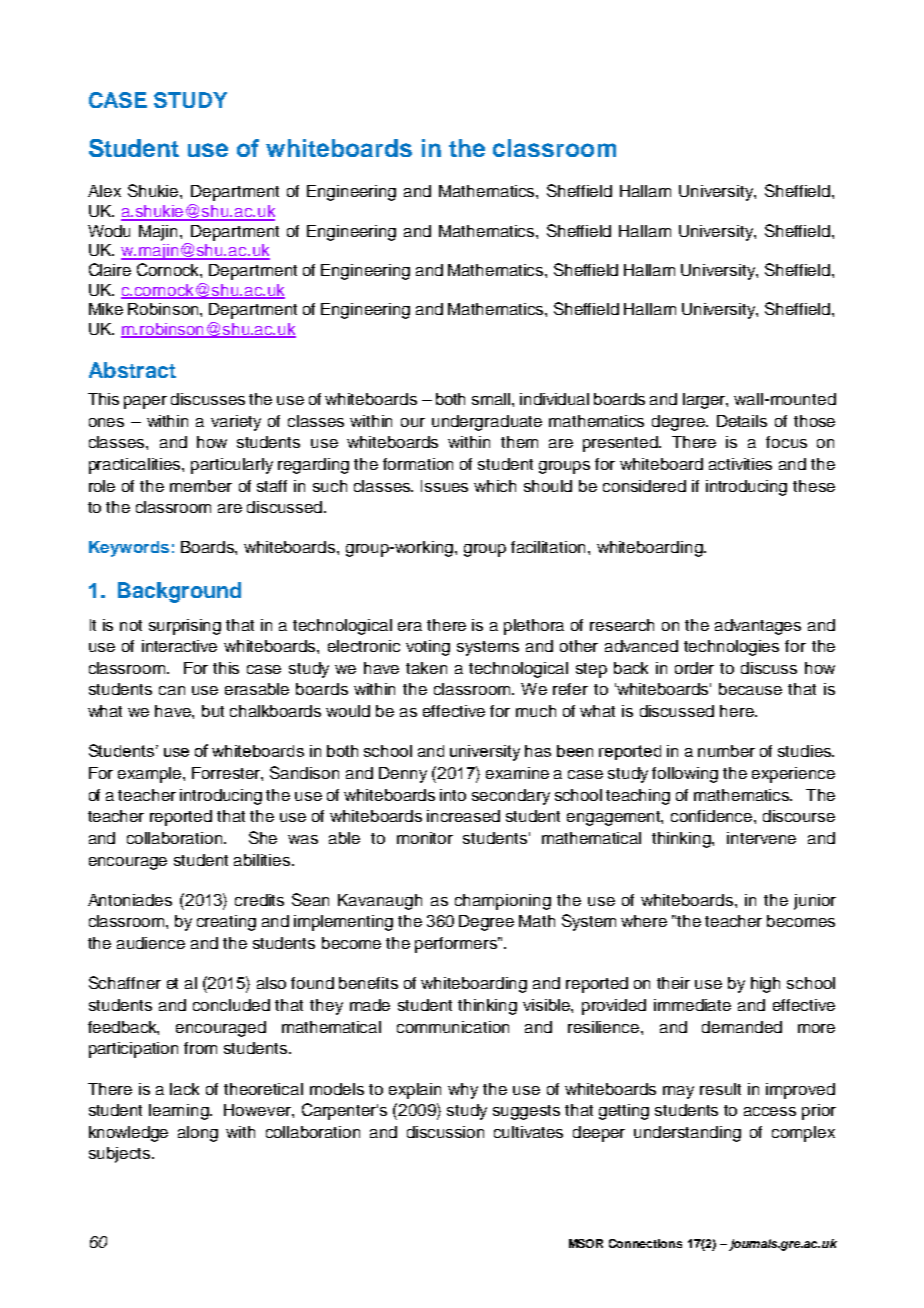 This screenshot has height=1308, width=924. I want to click on because, so click(750, 689).
